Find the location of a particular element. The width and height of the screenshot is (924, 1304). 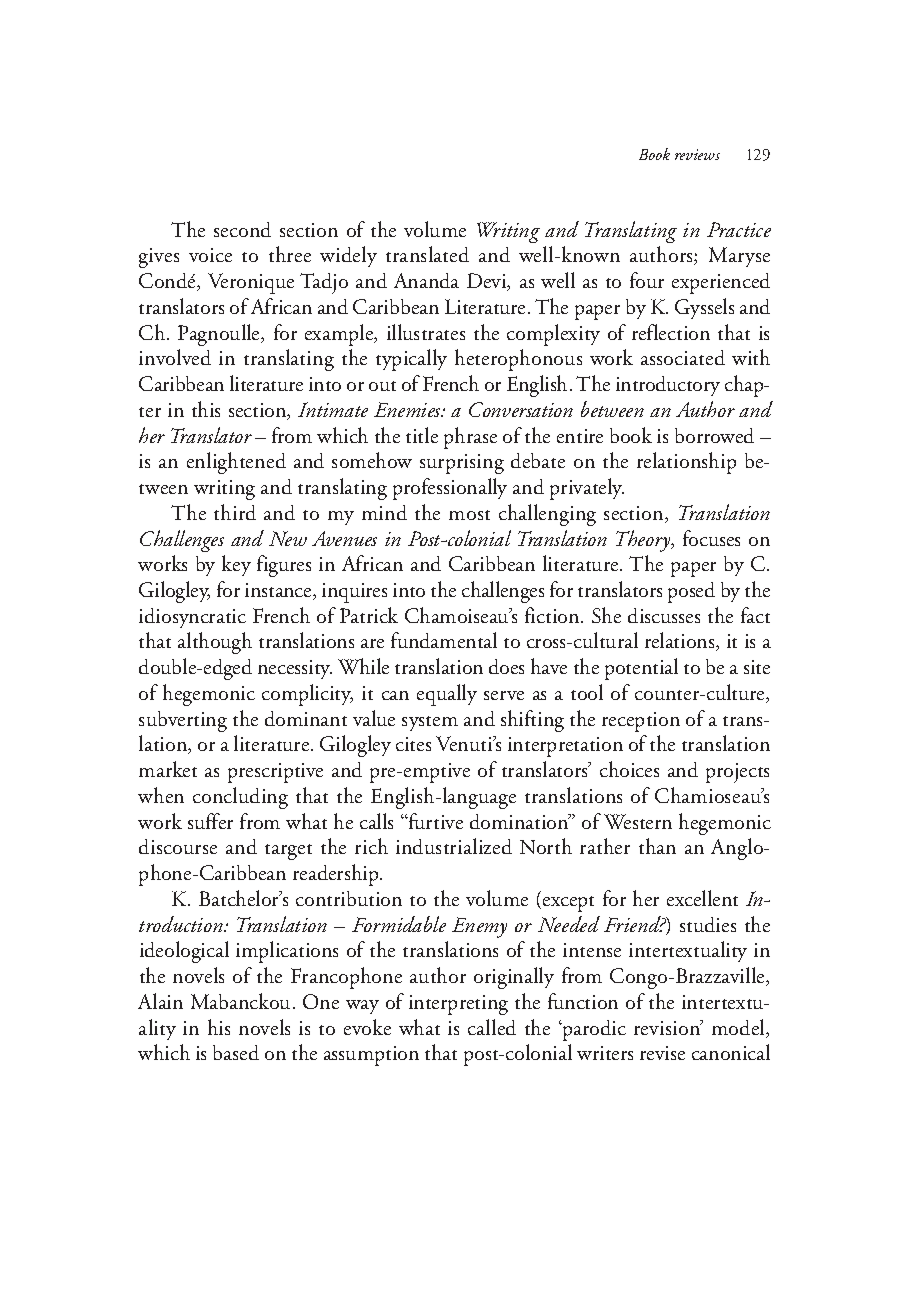

based is located at coordinates (236, 1052).
